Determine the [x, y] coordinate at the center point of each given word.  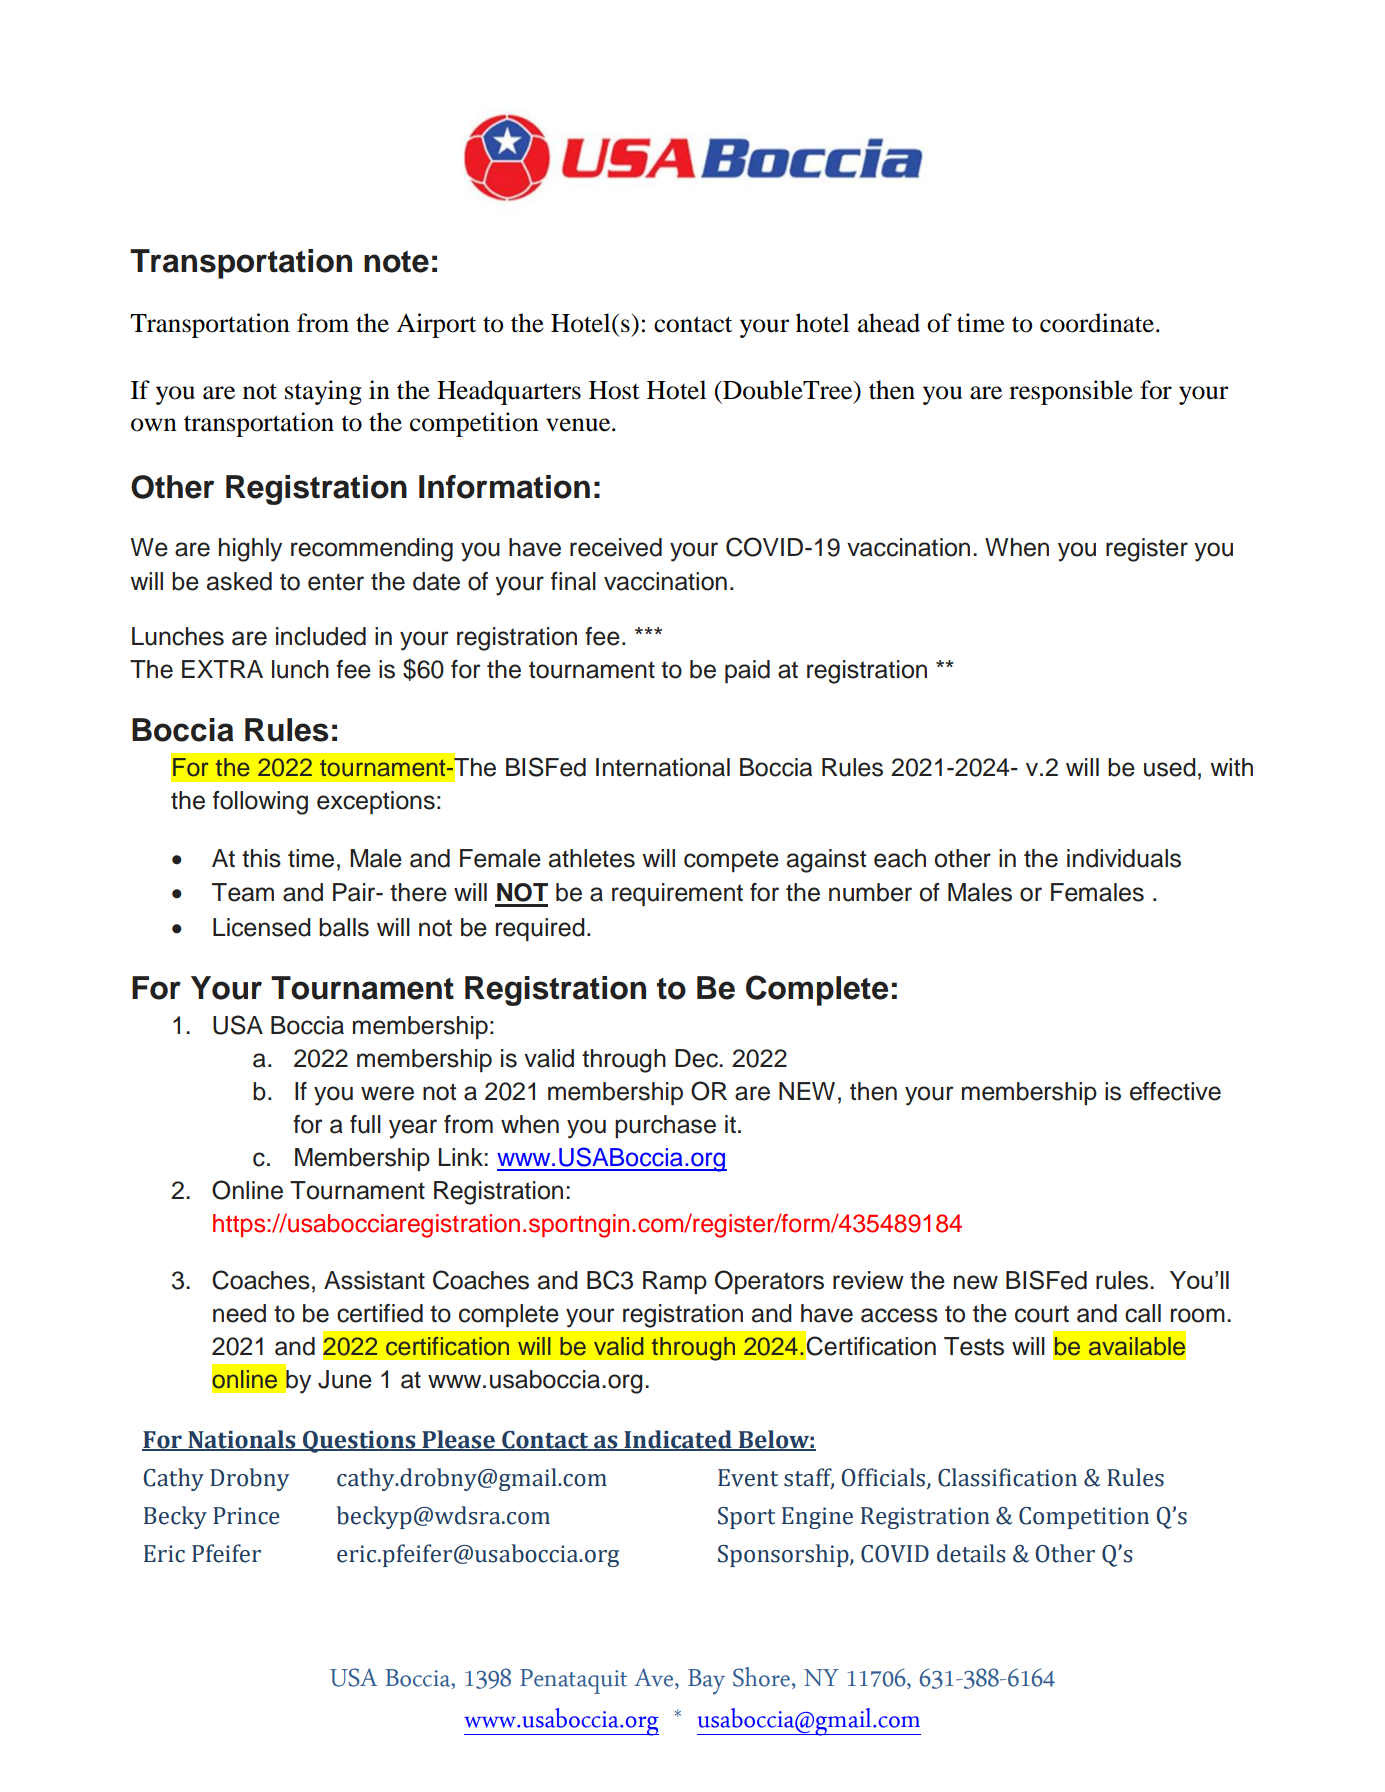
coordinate [1097, 323]
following [260, 803]
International [663, 767]
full [365, 1124]
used [1170, 767]
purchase [665, 1126]
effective [1175, 1091]
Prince [246, 1516]
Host [614, 390]
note [396, 262]
